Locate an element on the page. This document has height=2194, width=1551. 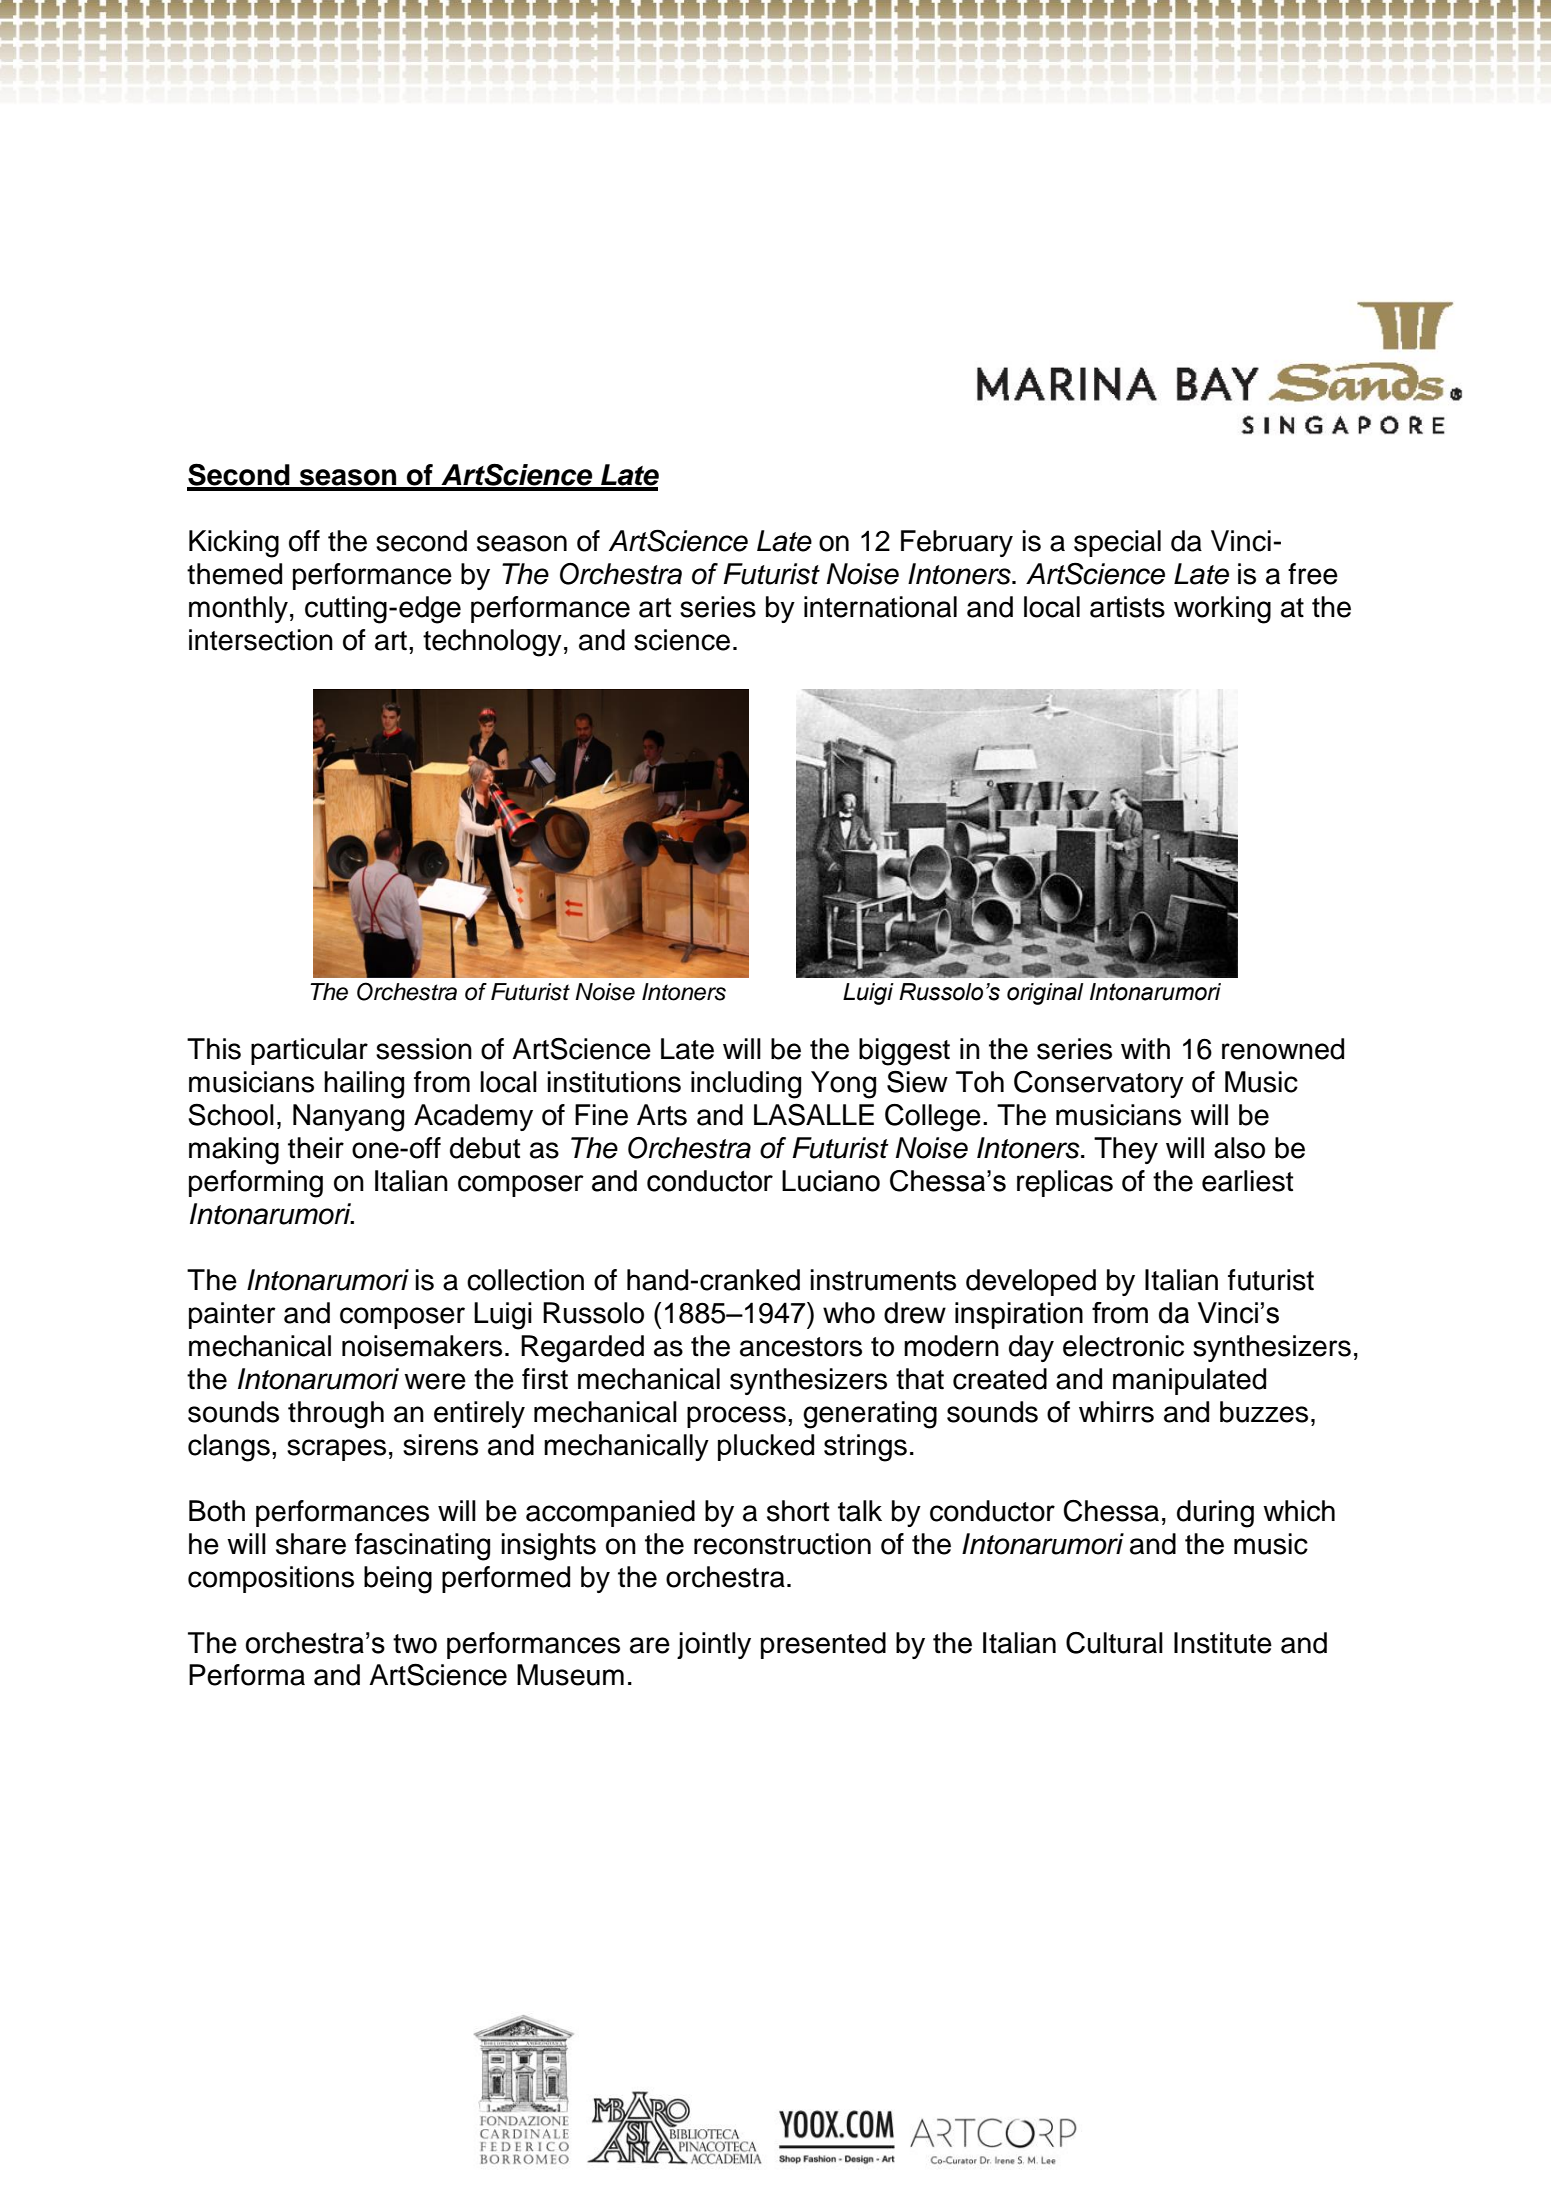
Institute is located at coordinates (1223, 1643).
